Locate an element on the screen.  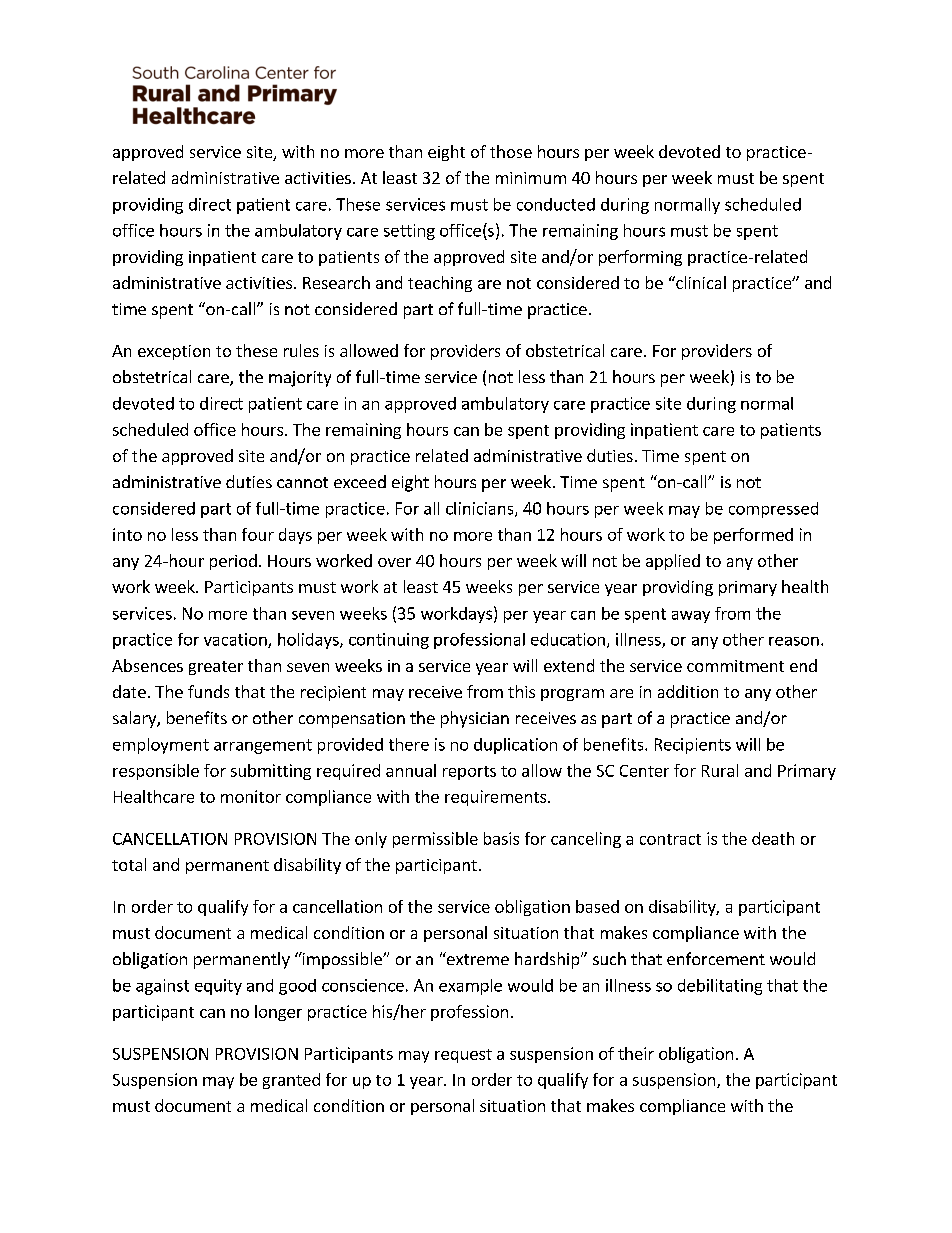
exceed is located at coordinates (360, 481).
